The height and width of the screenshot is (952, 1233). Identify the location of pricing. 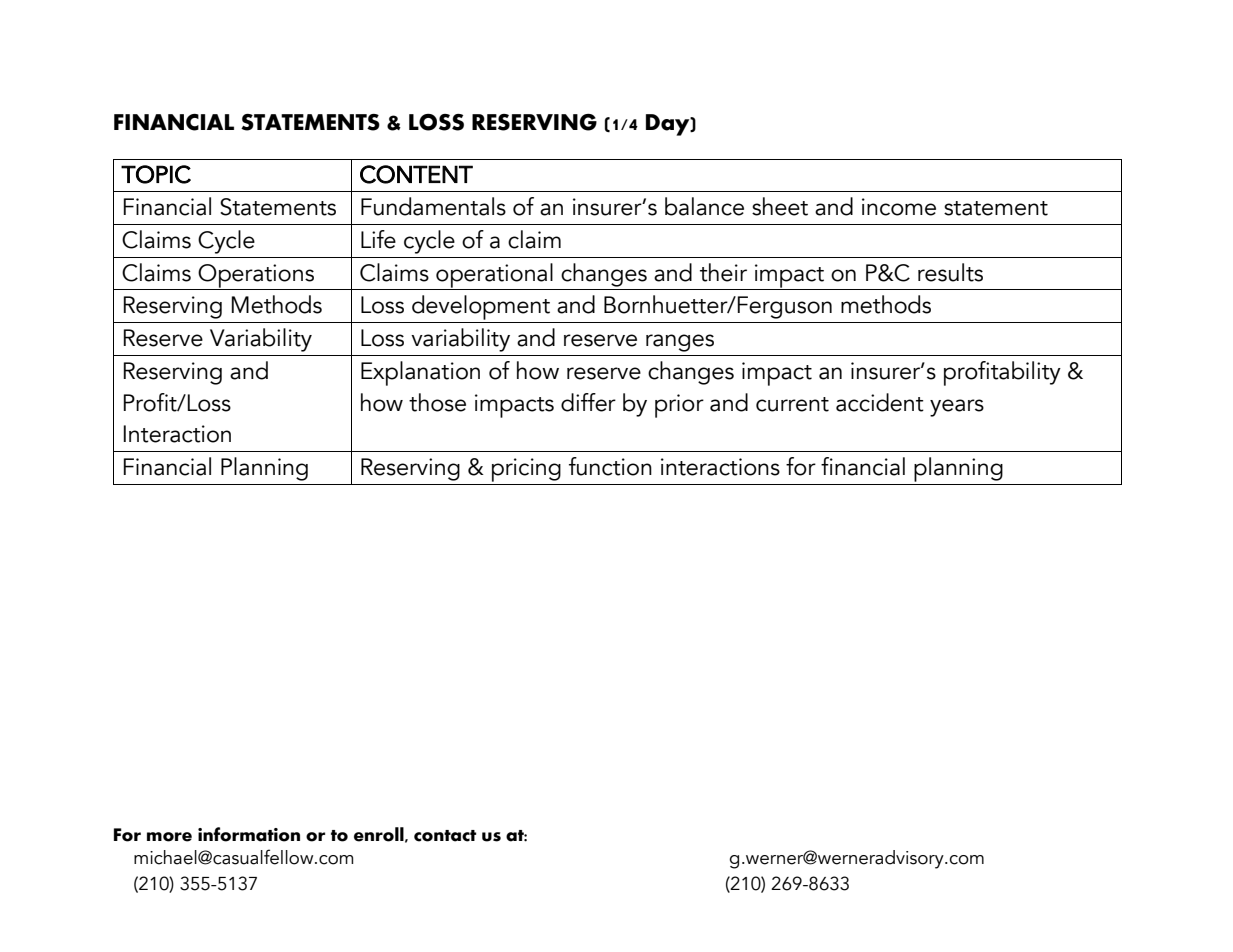
(526, 470).
